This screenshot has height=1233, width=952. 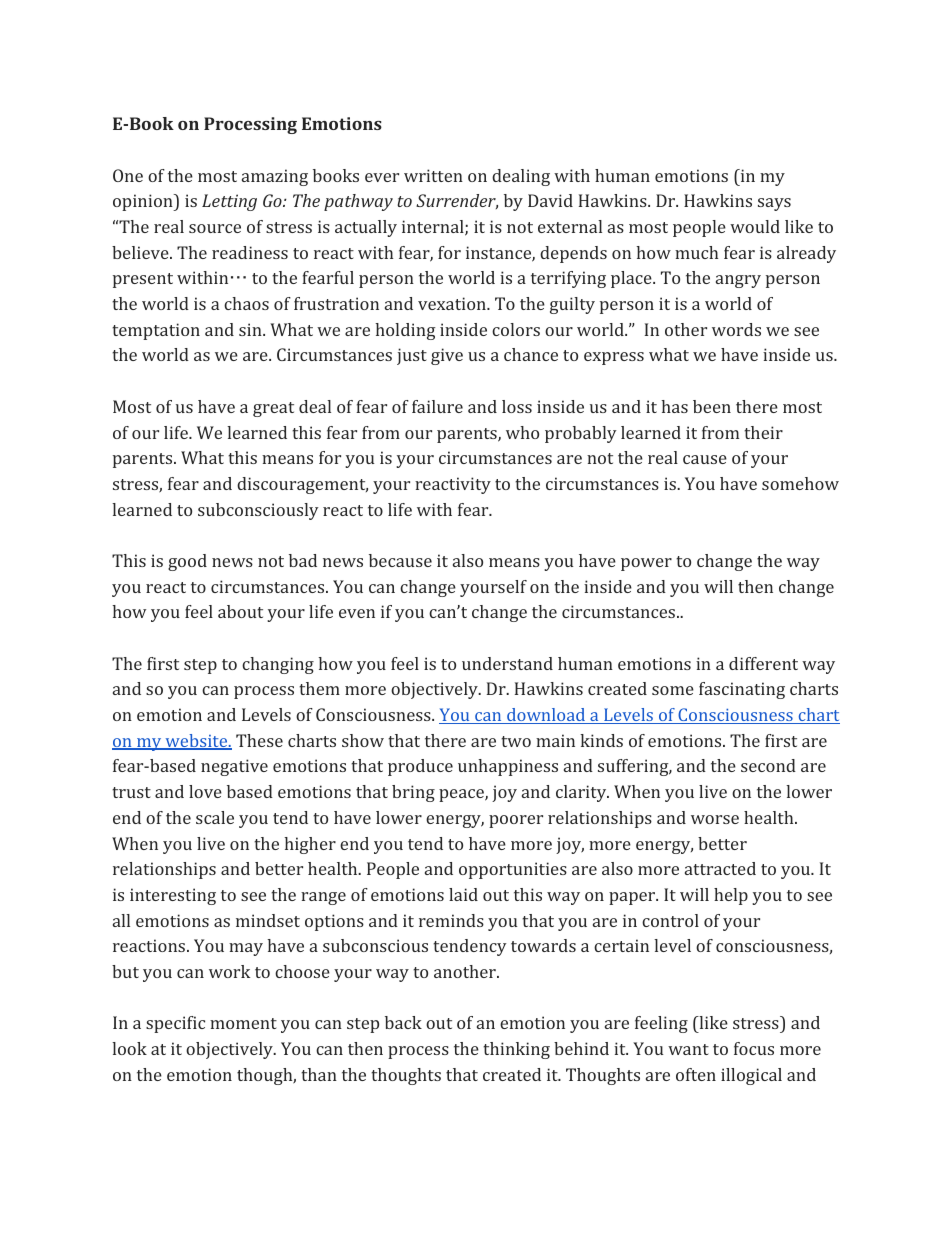 What do you see at coordinates (215, 228) in the screenshot?
I see `source` at bounding box center [215, 228].
